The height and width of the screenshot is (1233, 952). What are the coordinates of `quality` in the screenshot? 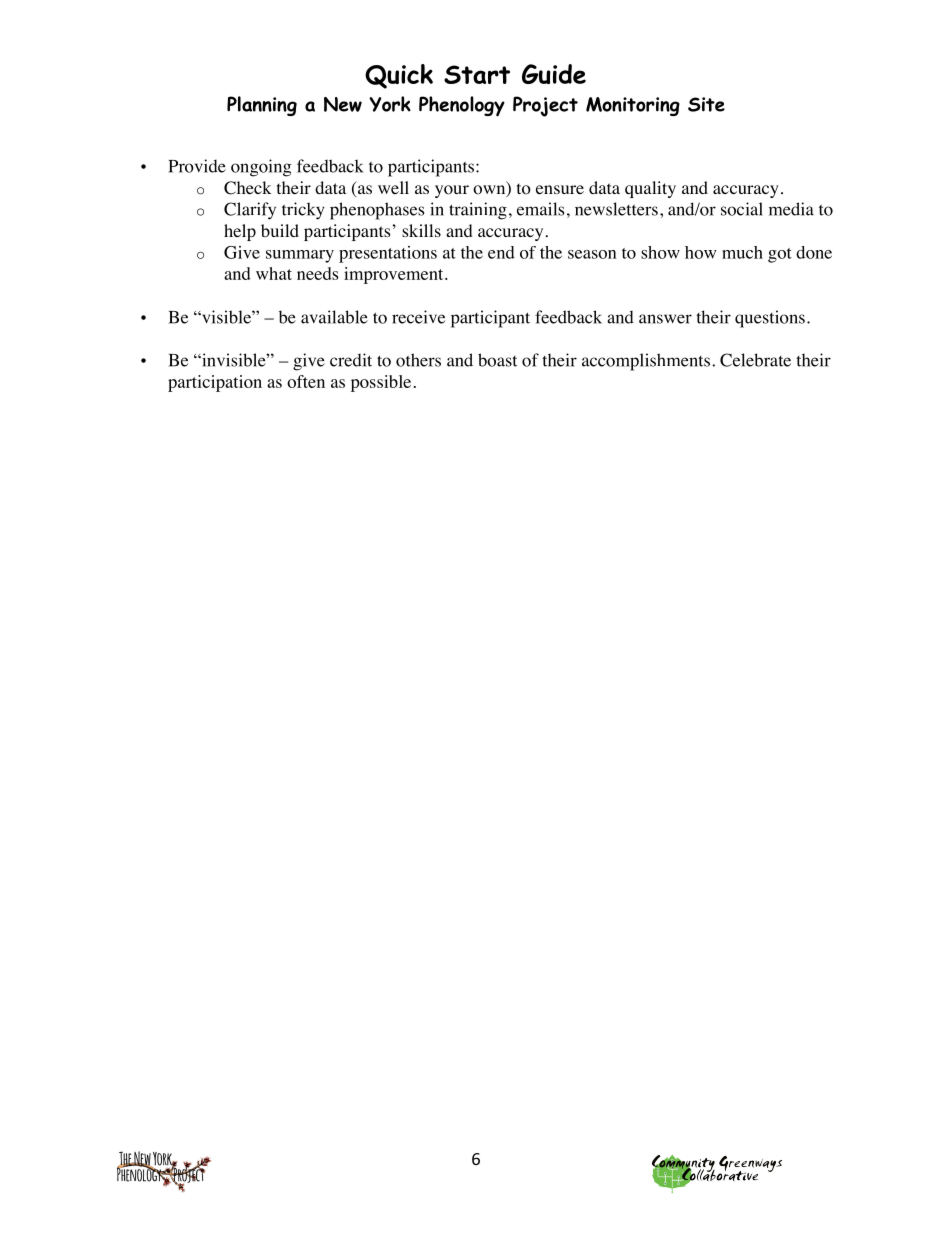 It's located at (650, 189).
